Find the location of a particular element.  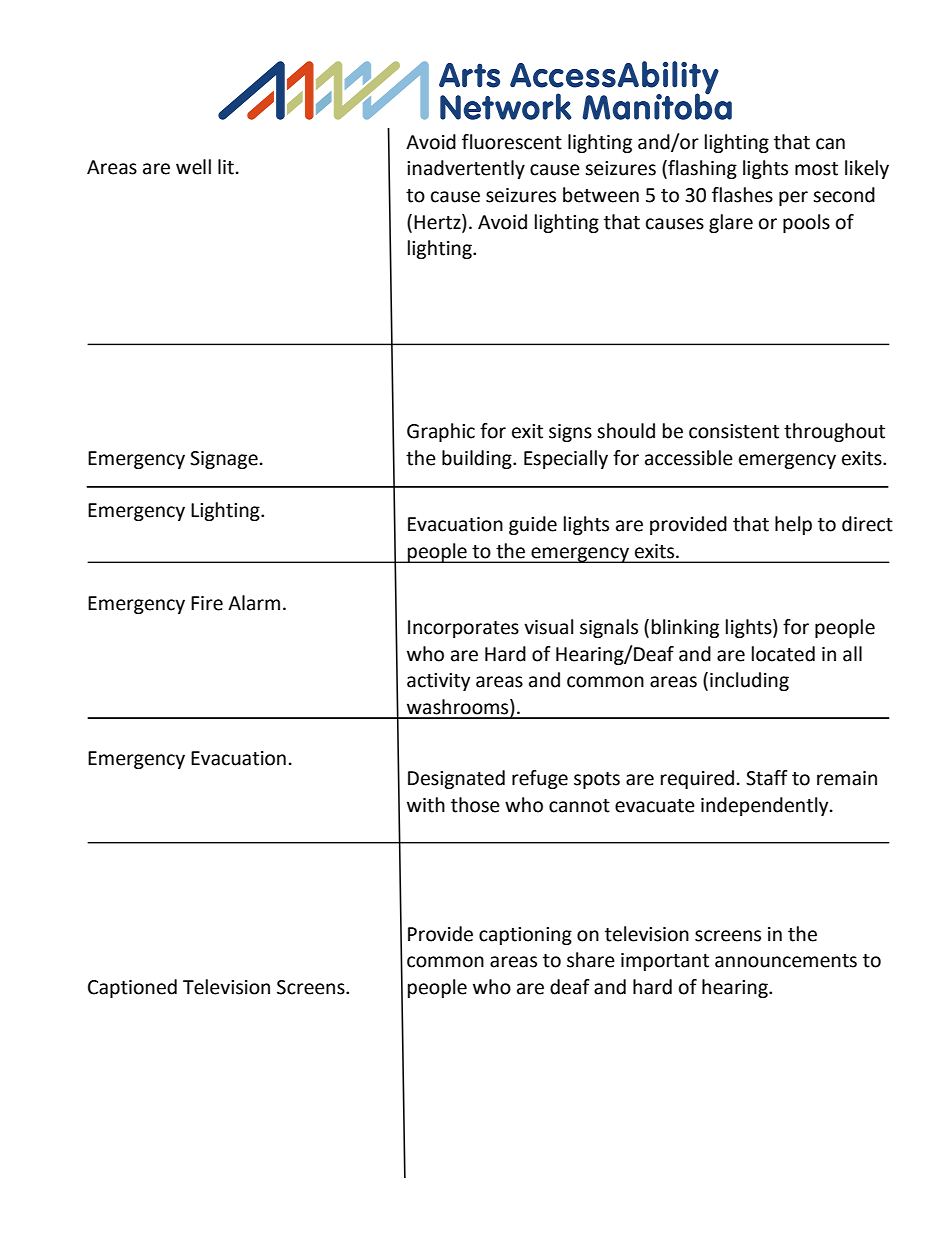

captioning is located at coordinates (525, 936).
